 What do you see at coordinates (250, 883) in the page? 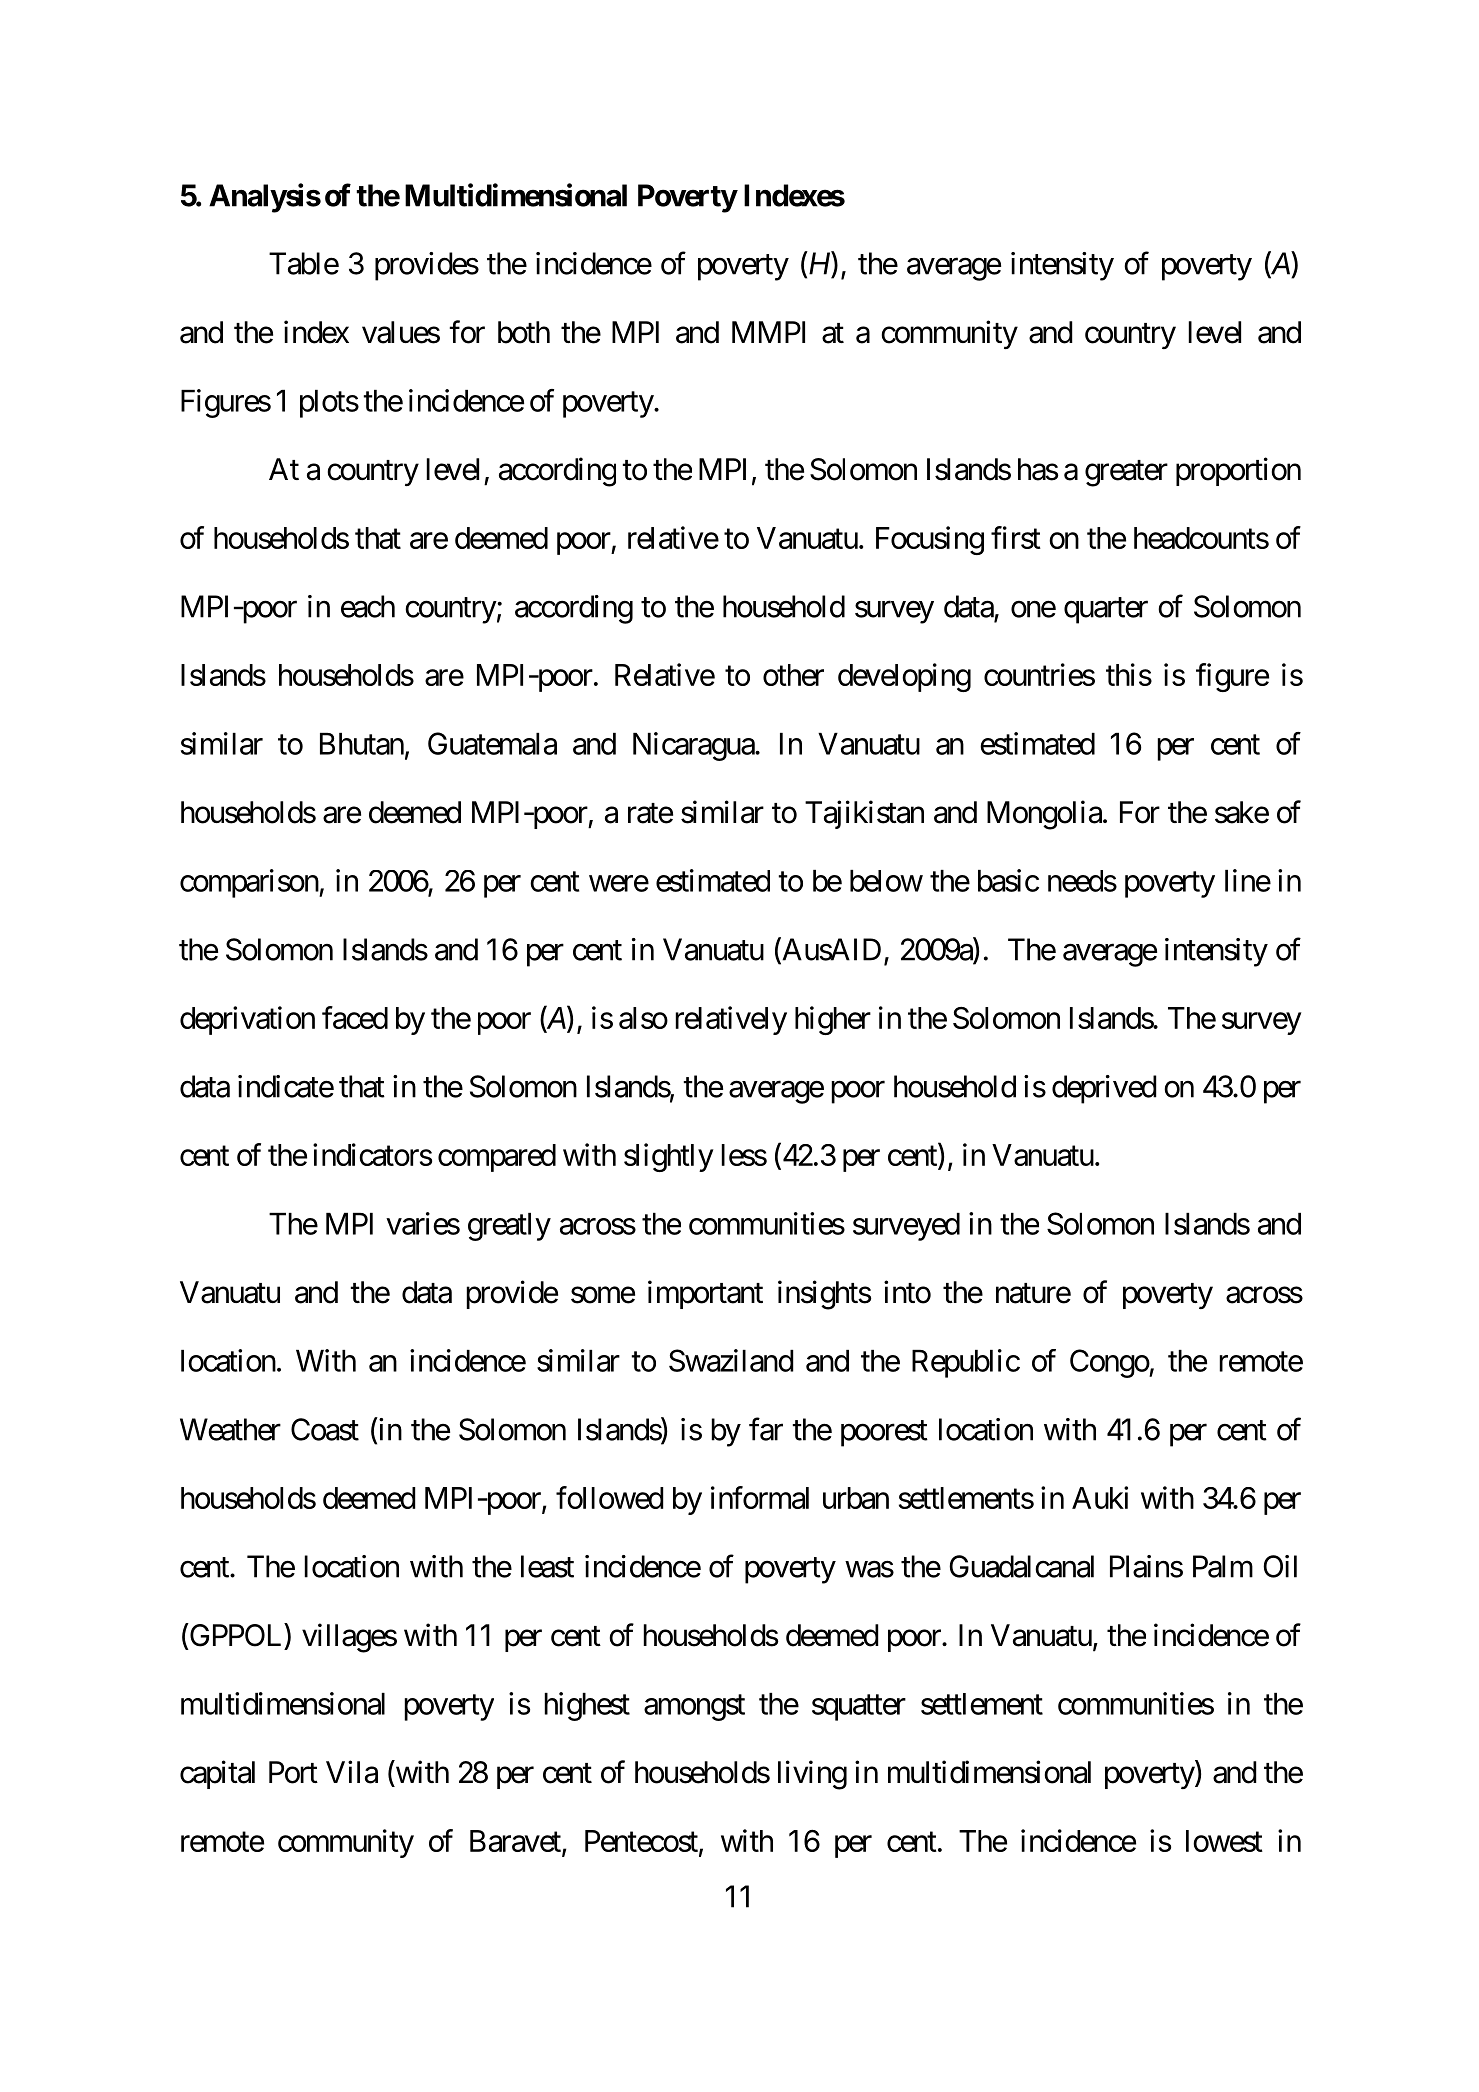
I see `comparison` at bounding box center [250, 883].
